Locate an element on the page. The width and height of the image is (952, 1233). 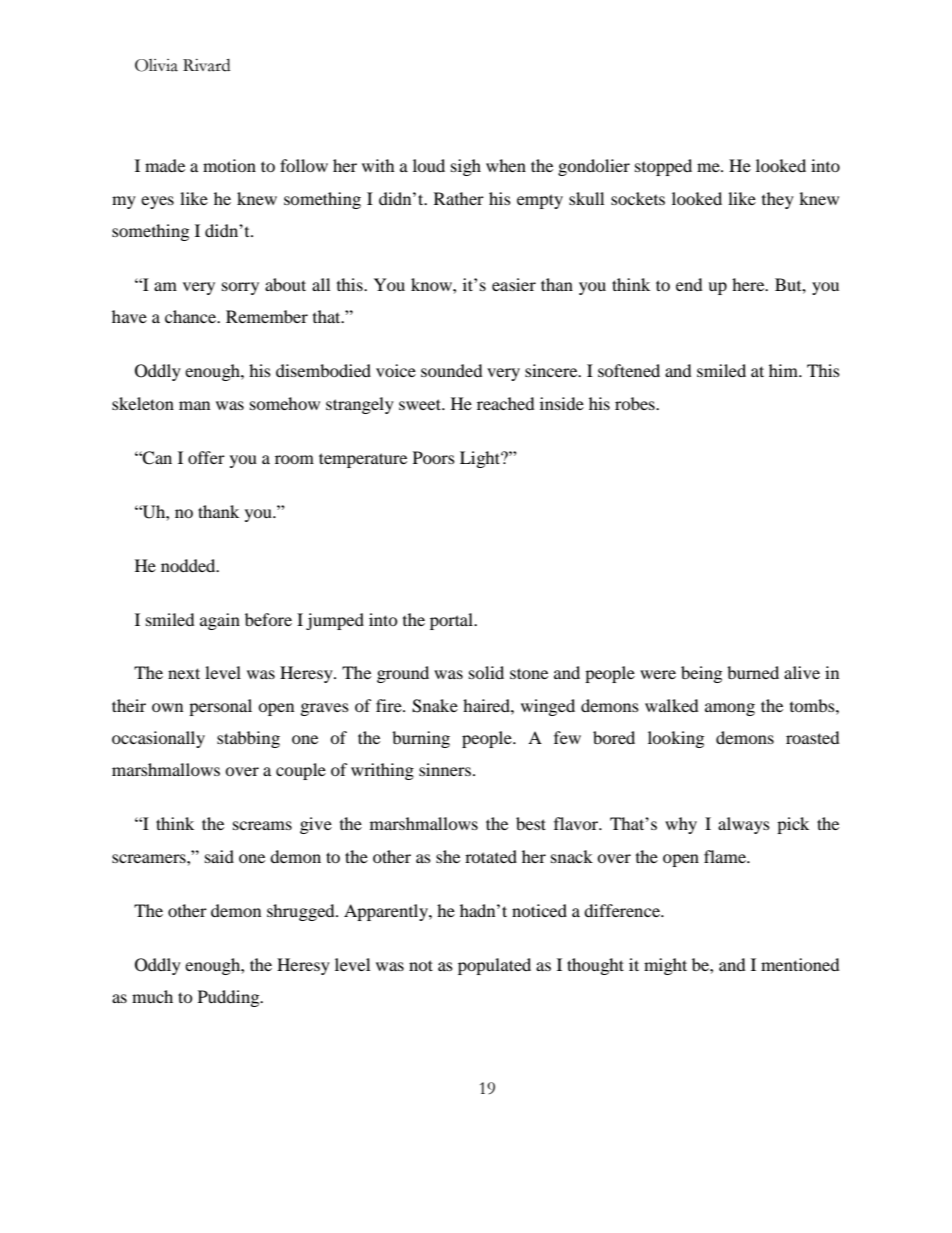
might is located at coordinates (665, 966).
